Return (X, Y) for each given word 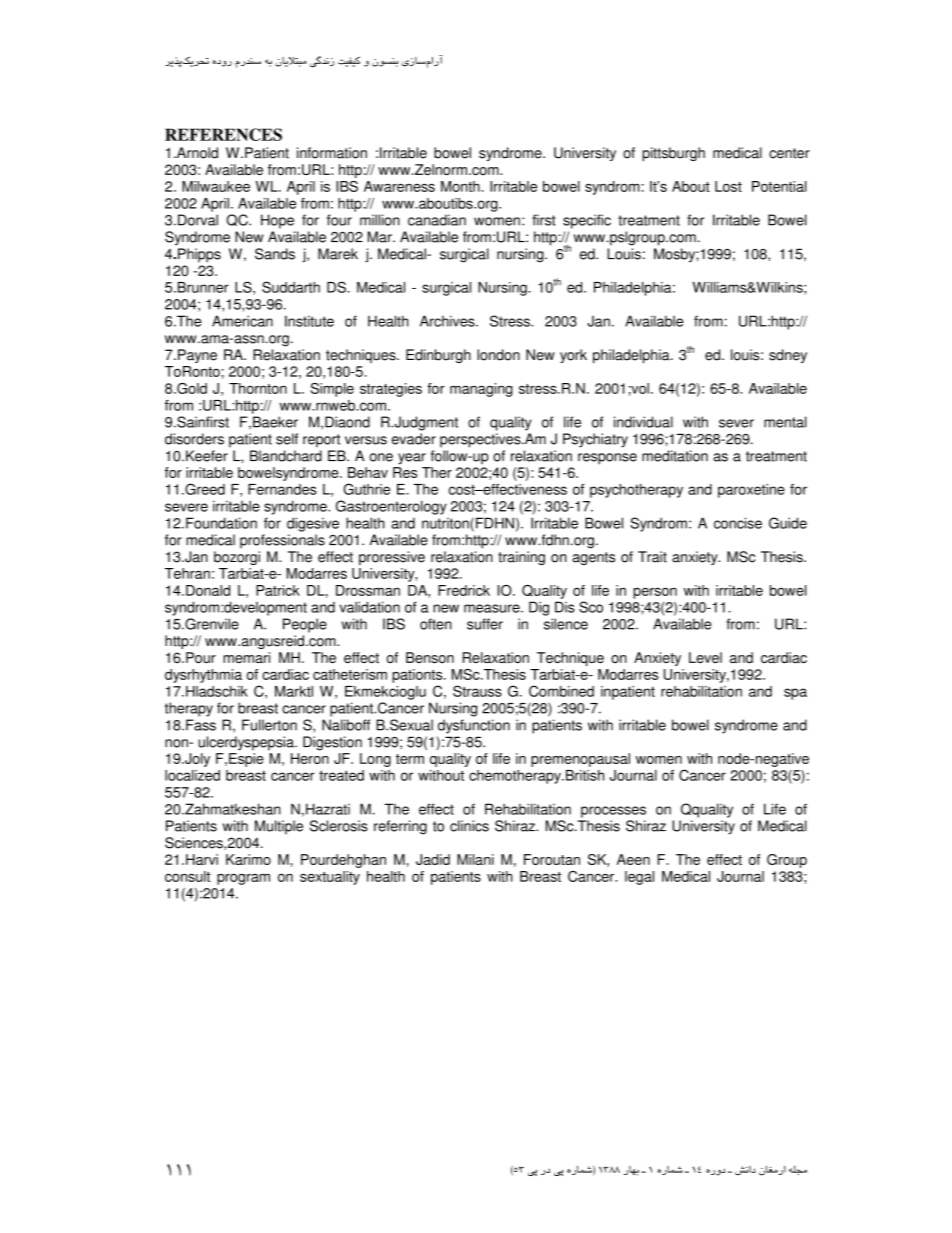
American (242, 321)
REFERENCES (223, 134)
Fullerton (269, 725)
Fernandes (282, 489)
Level (705, 657)
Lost (728, 186)
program (243, 879)
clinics (469, 826)
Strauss (477, 691)
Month (461, 186)
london (498, 355)
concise (738, 523)
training (521, 558)
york (573, 356)
